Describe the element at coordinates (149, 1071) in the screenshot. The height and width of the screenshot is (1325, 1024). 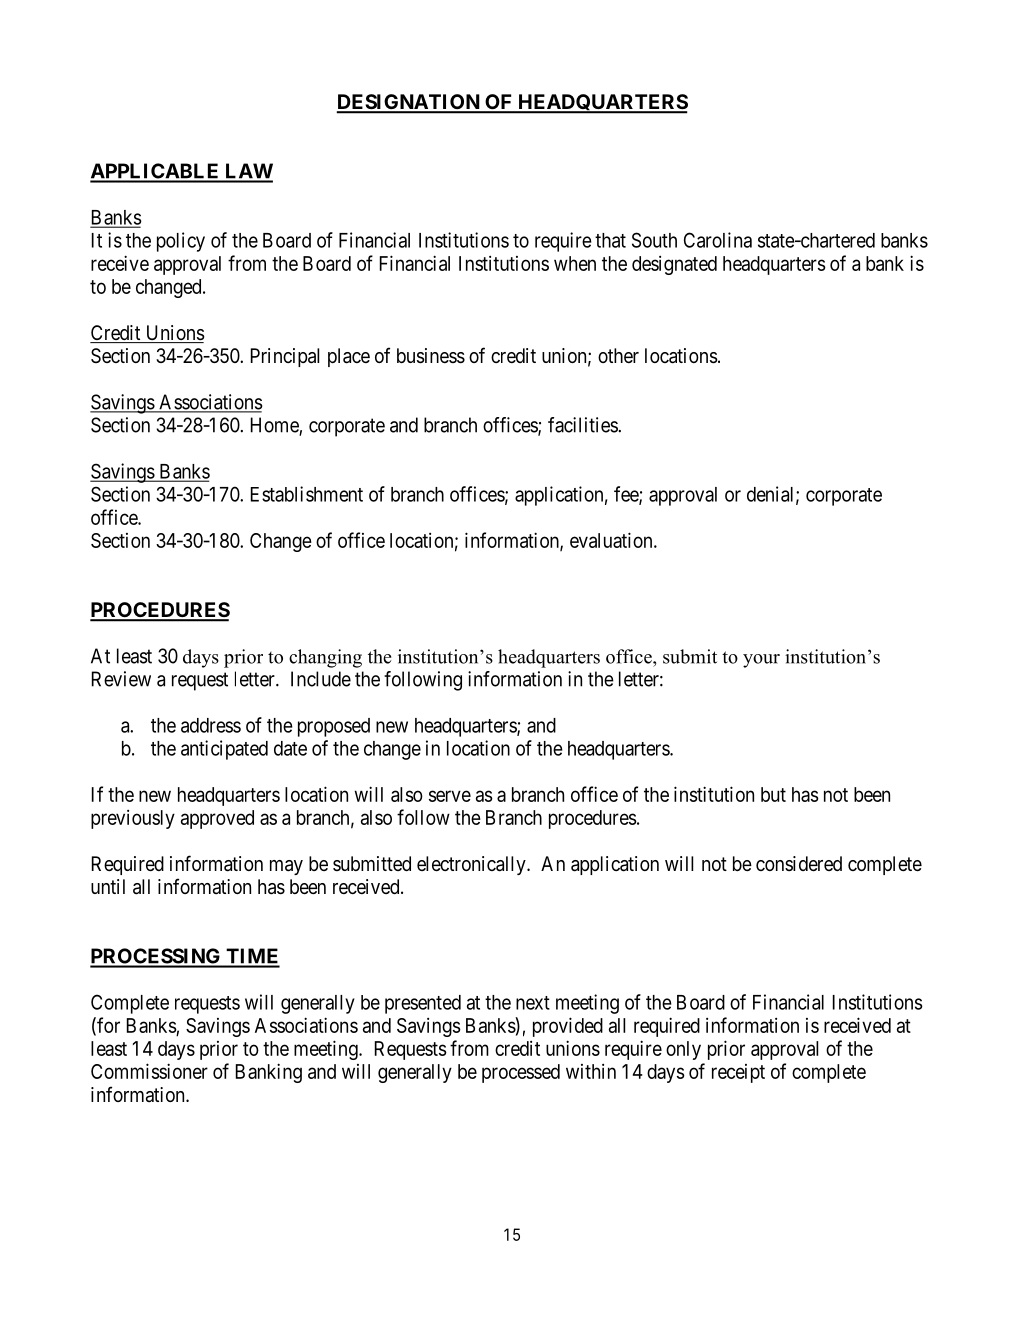
I see `Commissioner` at that location.
